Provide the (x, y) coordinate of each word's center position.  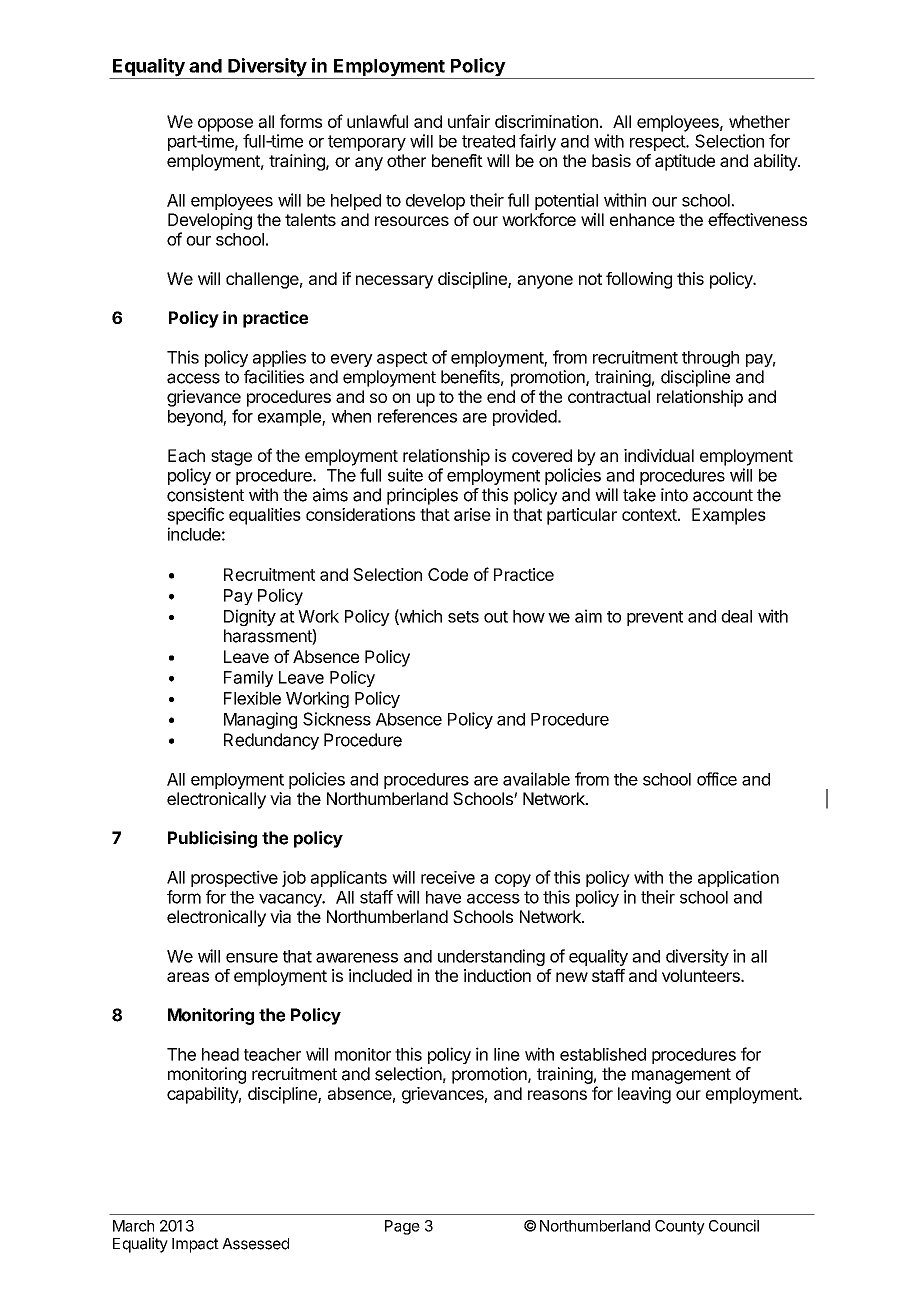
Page (402, 1227)
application (738, 878)
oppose (225, 125)
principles (422, 496)
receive (448, 877)
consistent (205, 495)
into (674, 495)
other (406, 160)
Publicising (212, 839)
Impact (195, 1245)
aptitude (685, 162)
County (680, 1227)
